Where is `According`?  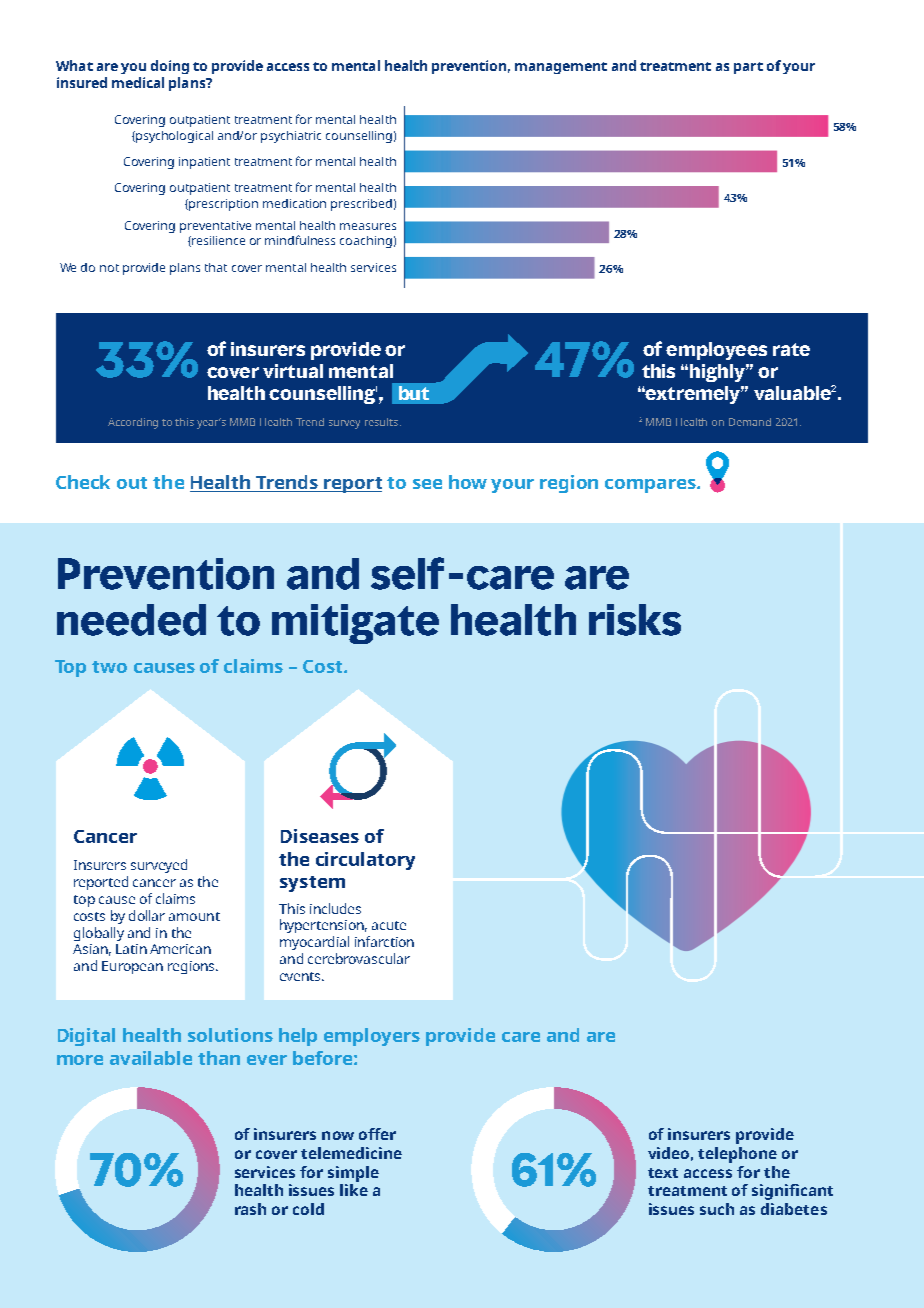 According is located at coordinates (133, 423).
